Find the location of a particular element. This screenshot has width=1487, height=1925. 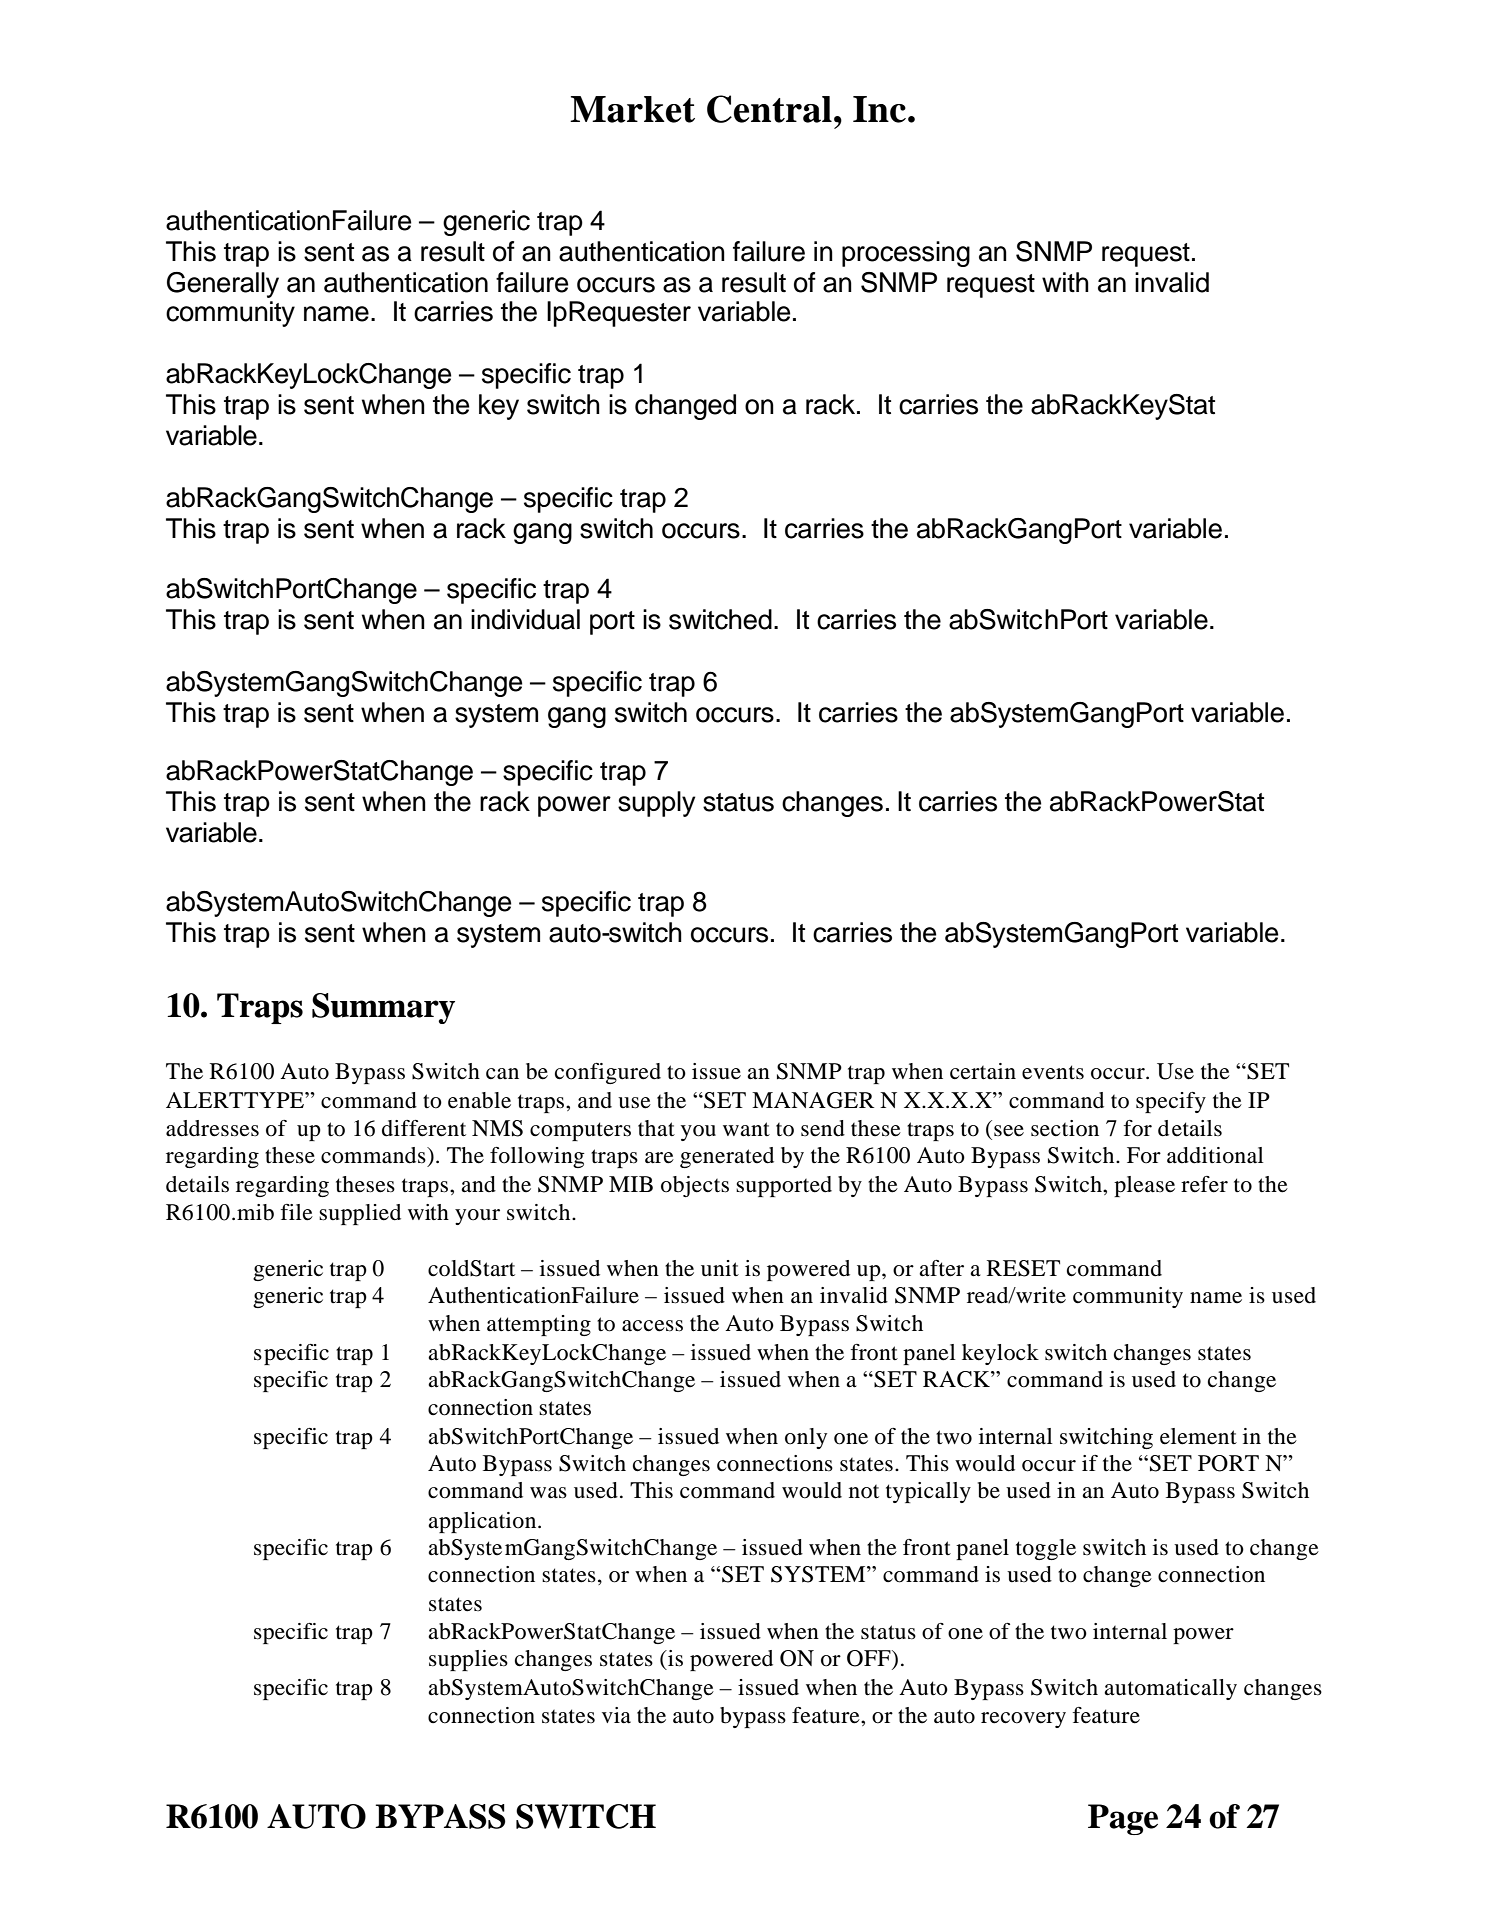

Inc is located at coordinates (879, 109).
